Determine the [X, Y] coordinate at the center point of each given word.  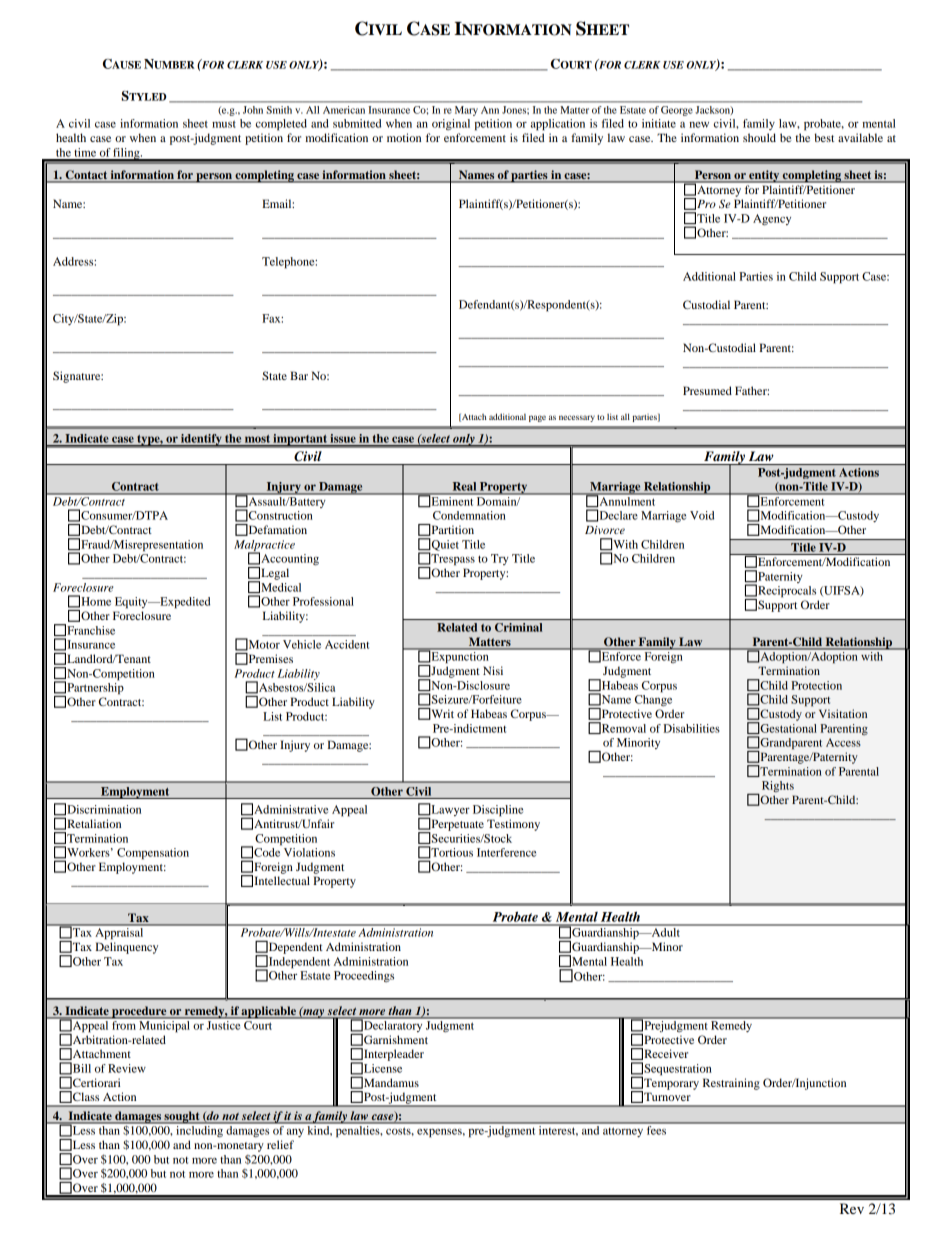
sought [182, 1117]
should [759, 137]
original [451, 125]
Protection [816, 685]
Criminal [518, 627]
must [224, 124]
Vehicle [302, 644]
